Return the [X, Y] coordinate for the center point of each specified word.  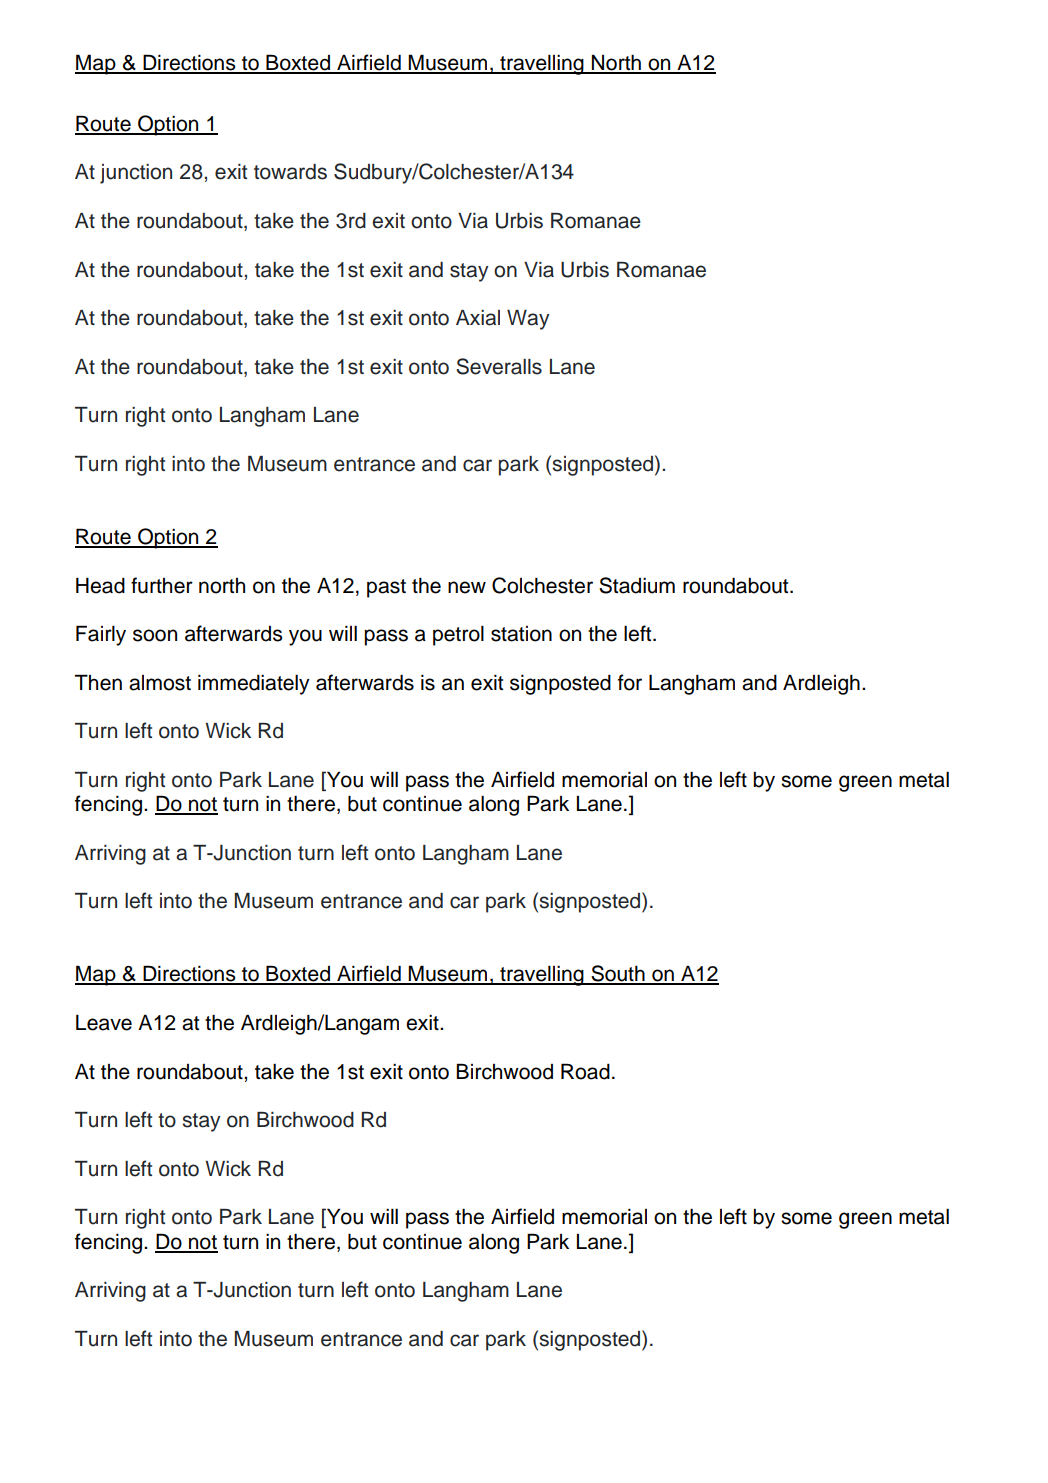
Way [528, 320]
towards [290, 172]
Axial [478, 318]
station [521, 634]
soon [155, 635]
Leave [104, 1022]
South [618, 974]
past [386, 588]
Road [585, 1071]
